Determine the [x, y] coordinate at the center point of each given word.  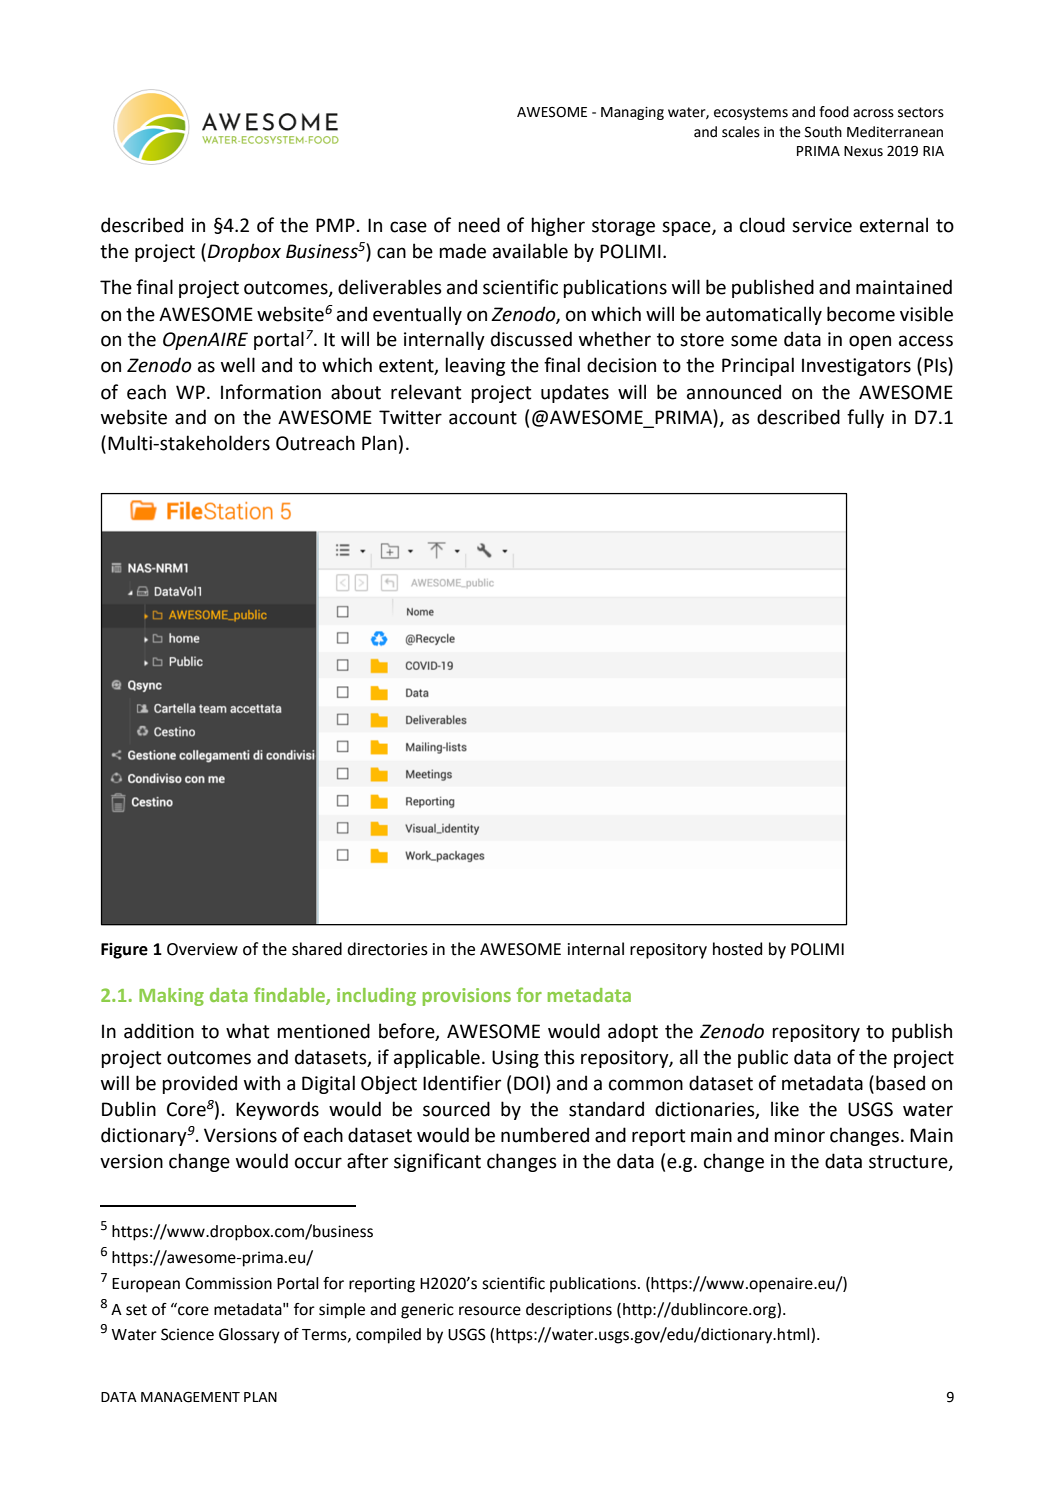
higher [558, 226]
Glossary [249, 1336]
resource [490, 1311]
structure [909, 1162]
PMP [335, 225]
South [823, 132]
